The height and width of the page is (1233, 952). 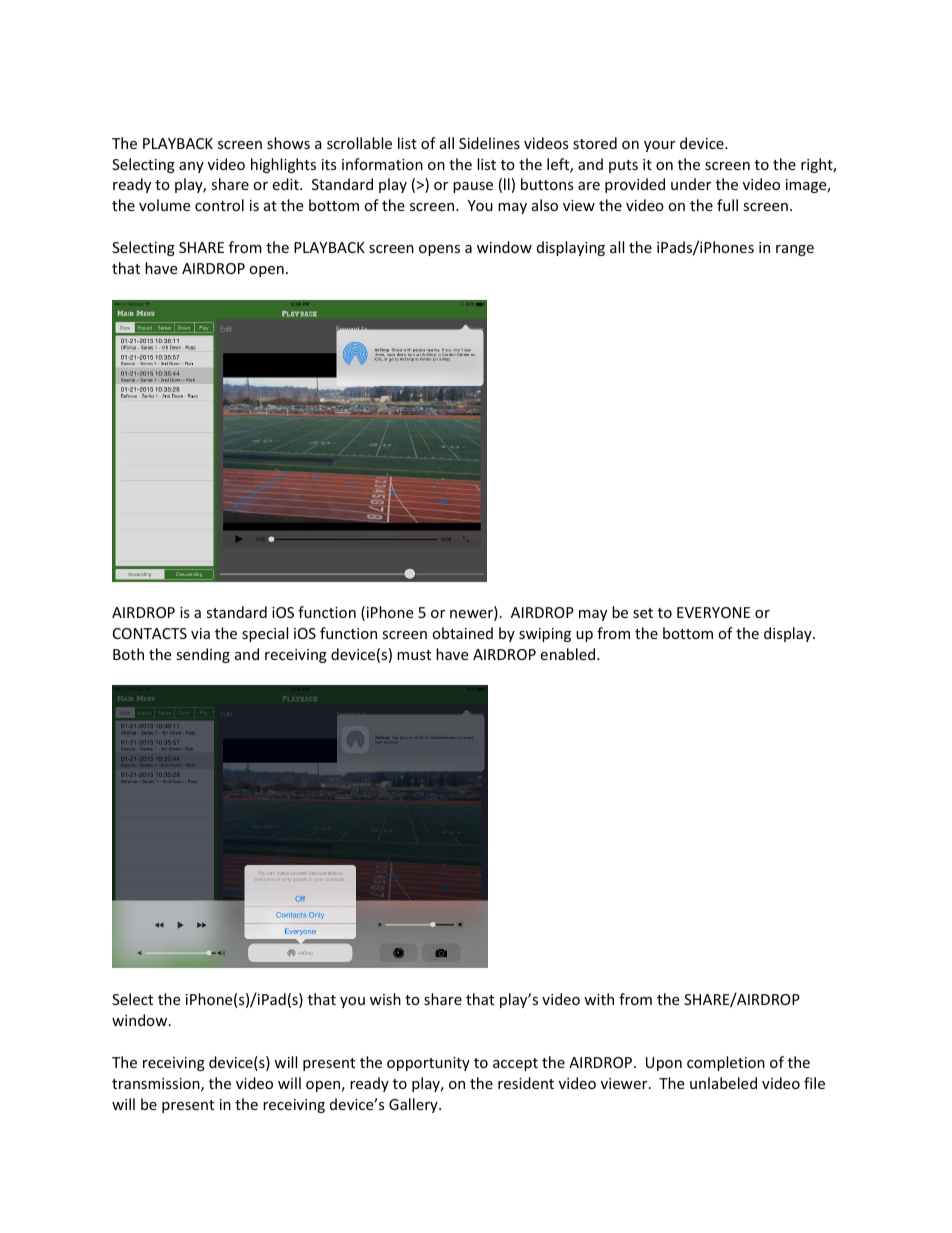 What do you see at coordinates (795, 250) in the page?
I see `range` at bounding box center [795, 250].
